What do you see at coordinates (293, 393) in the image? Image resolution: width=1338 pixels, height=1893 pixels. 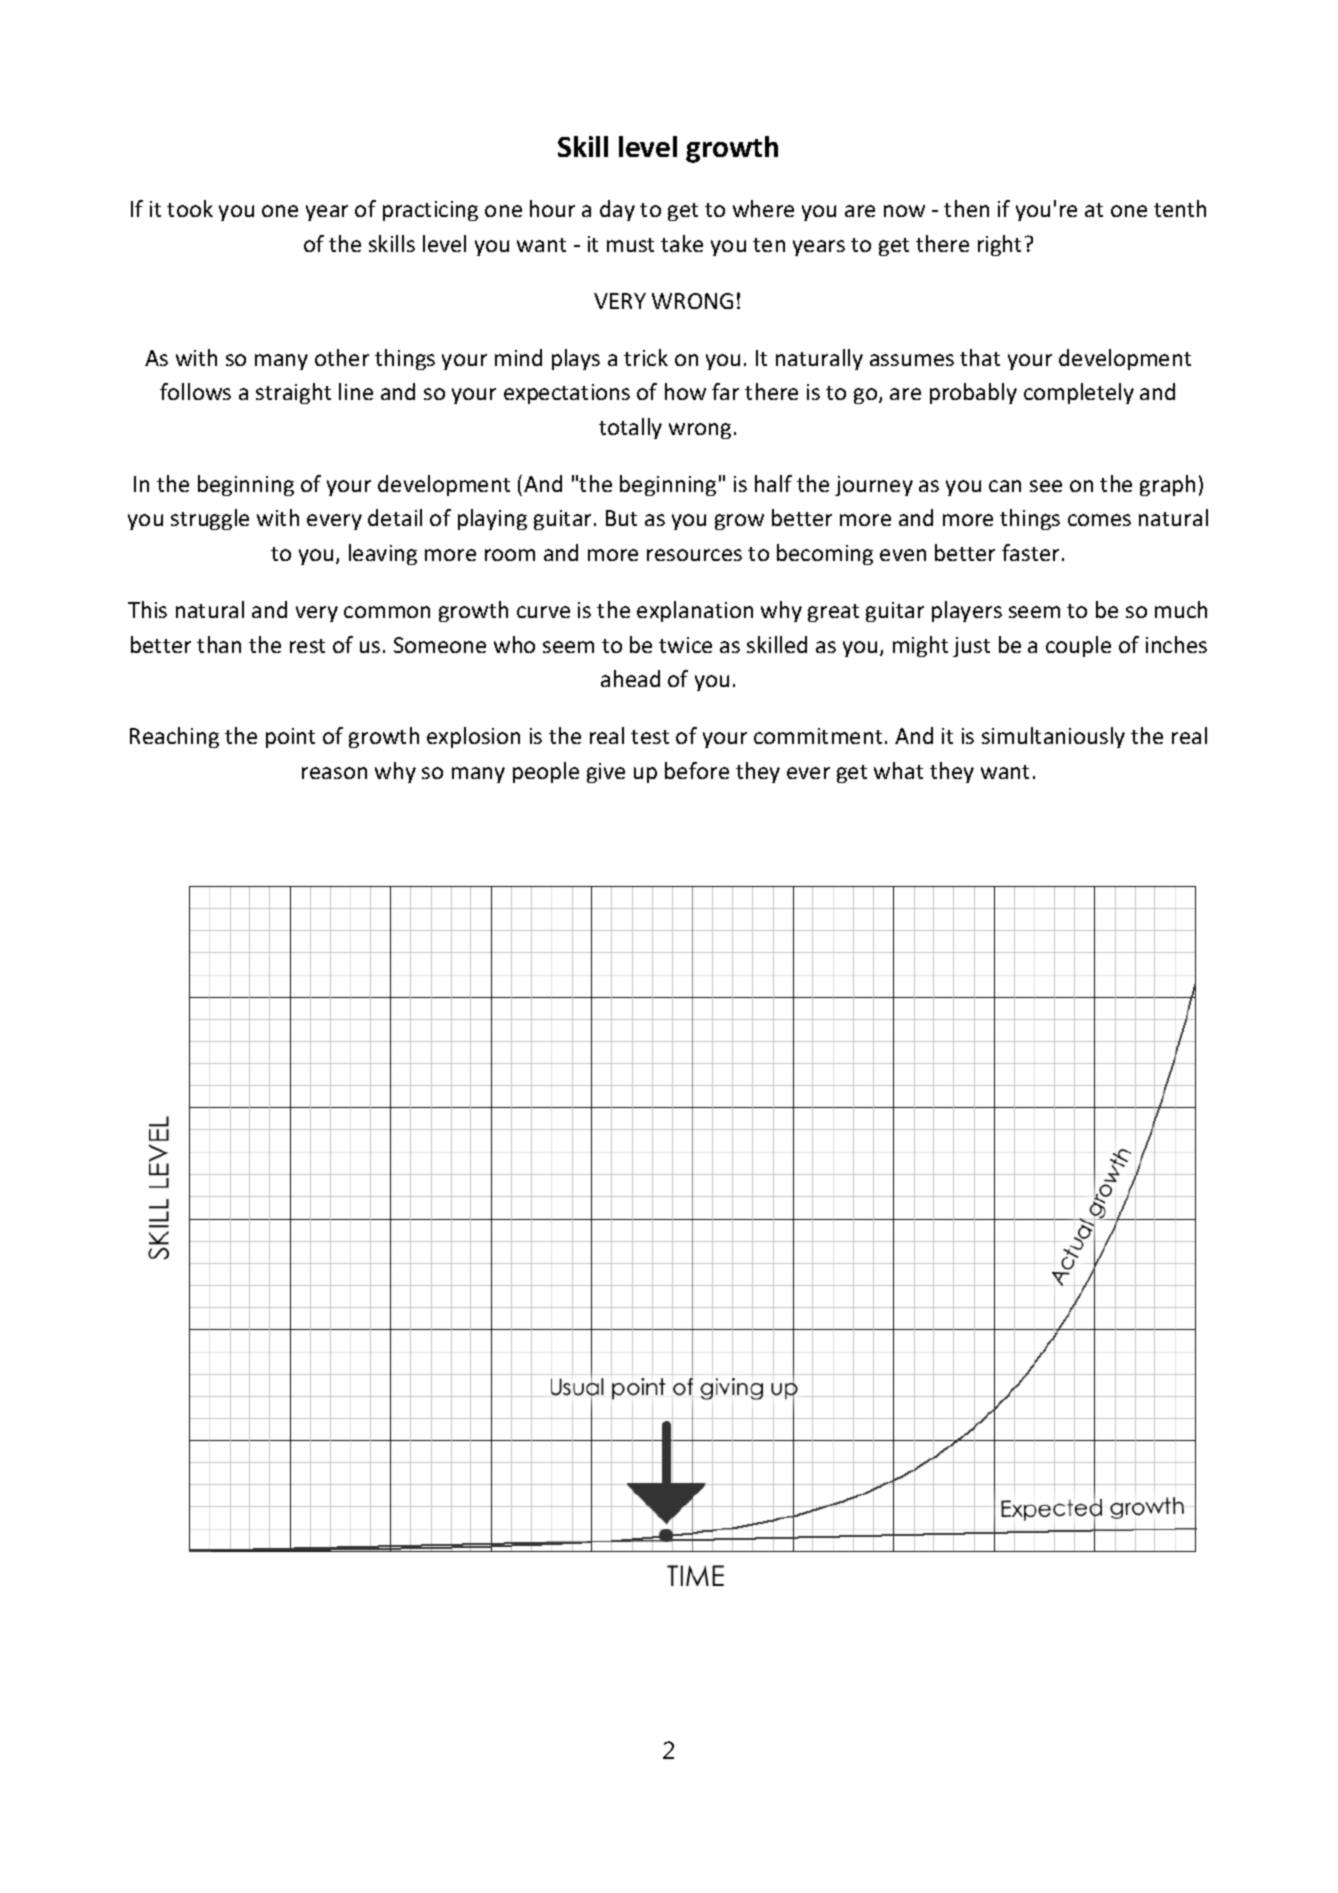 I see `straight` at bounding box center [293, 393].
